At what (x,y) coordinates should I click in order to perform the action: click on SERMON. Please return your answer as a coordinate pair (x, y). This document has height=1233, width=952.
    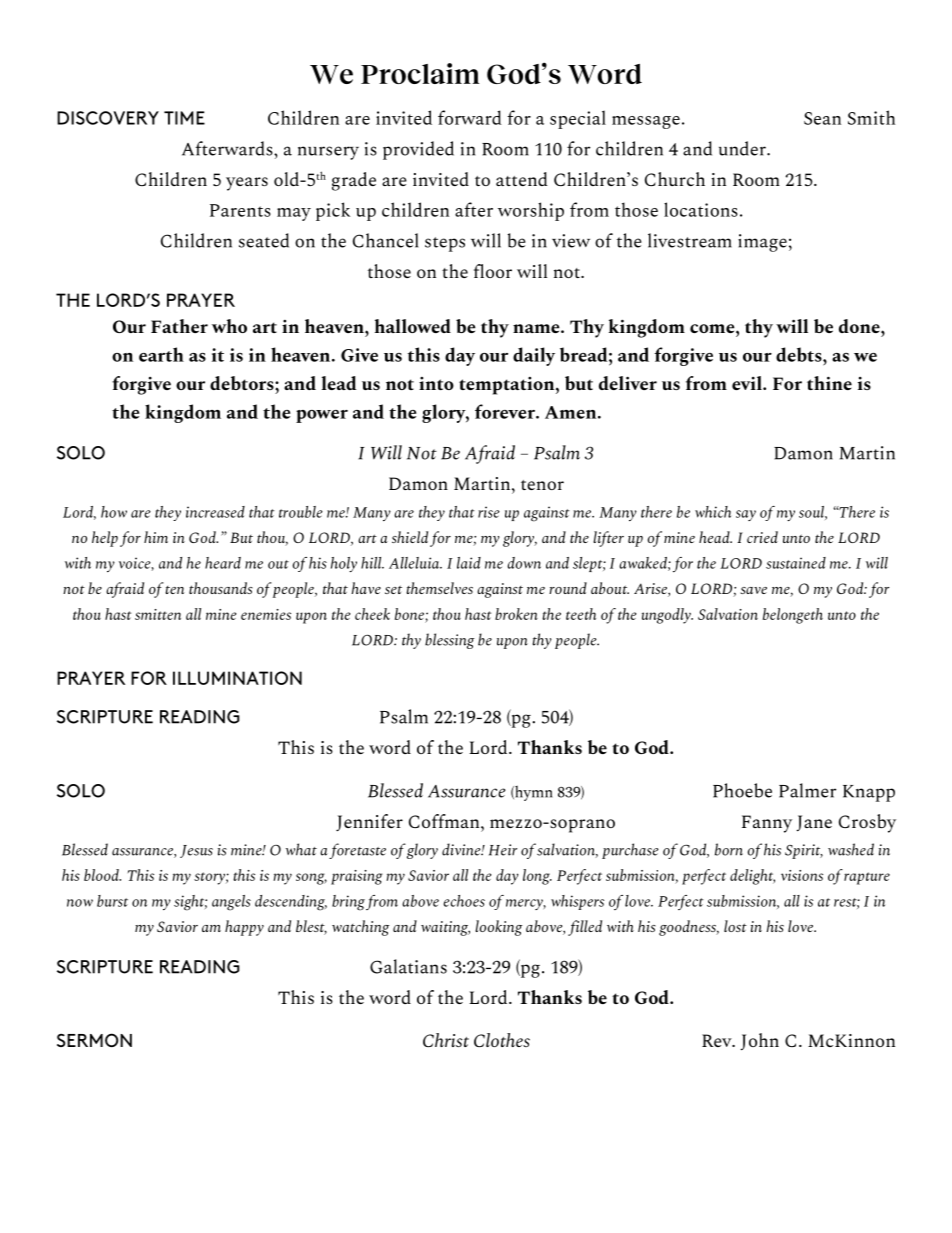
    Looking at the image, I should click on (94, 1040).
